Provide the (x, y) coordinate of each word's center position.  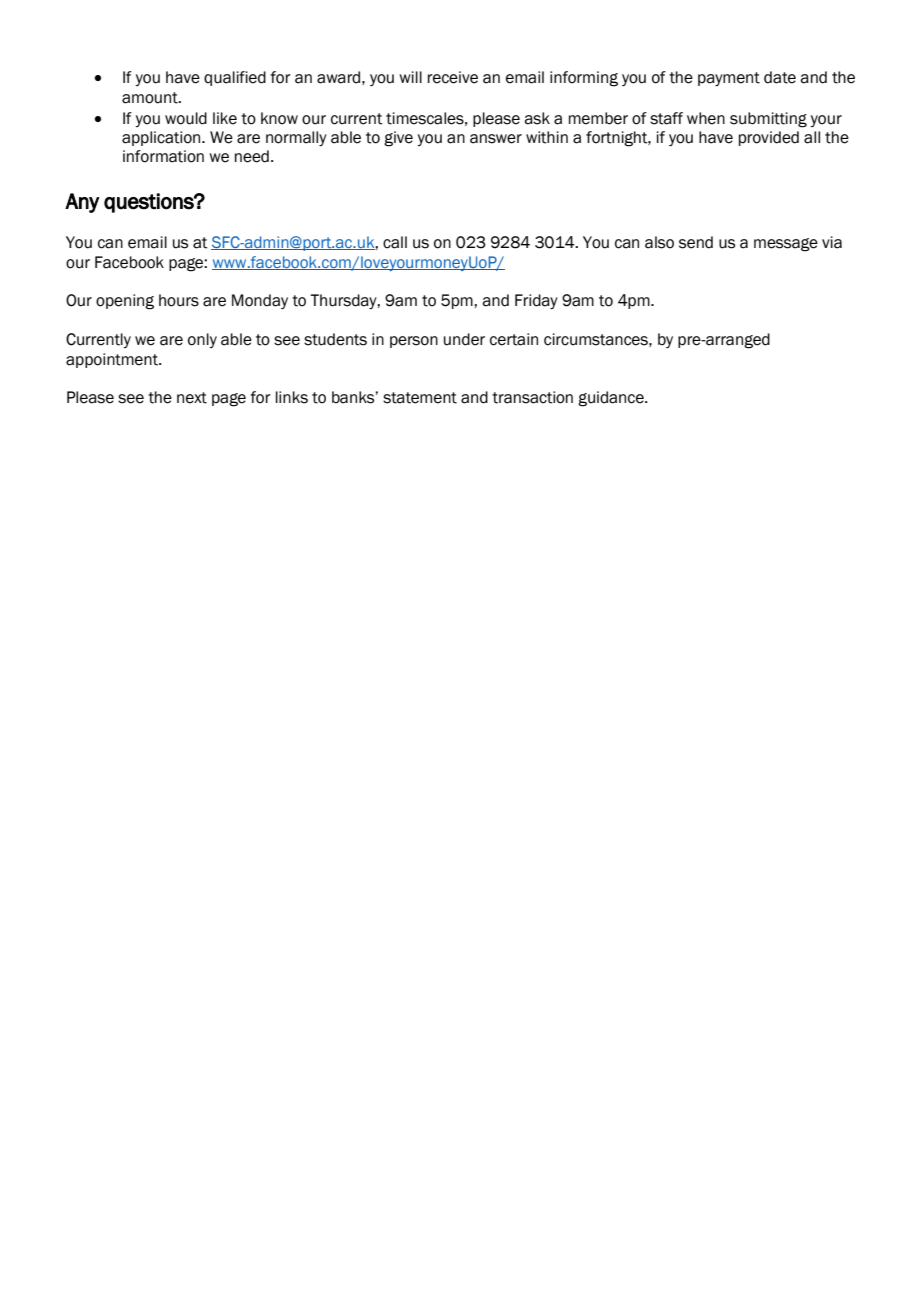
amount (151, 98)
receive (453, 77)
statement (420, 398)
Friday (536, 301)
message (786, 245)
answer (496, 139)
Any (82, 203)
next (192, 398)
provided (769, 138)
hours (179, 300)
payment (729, 79)
